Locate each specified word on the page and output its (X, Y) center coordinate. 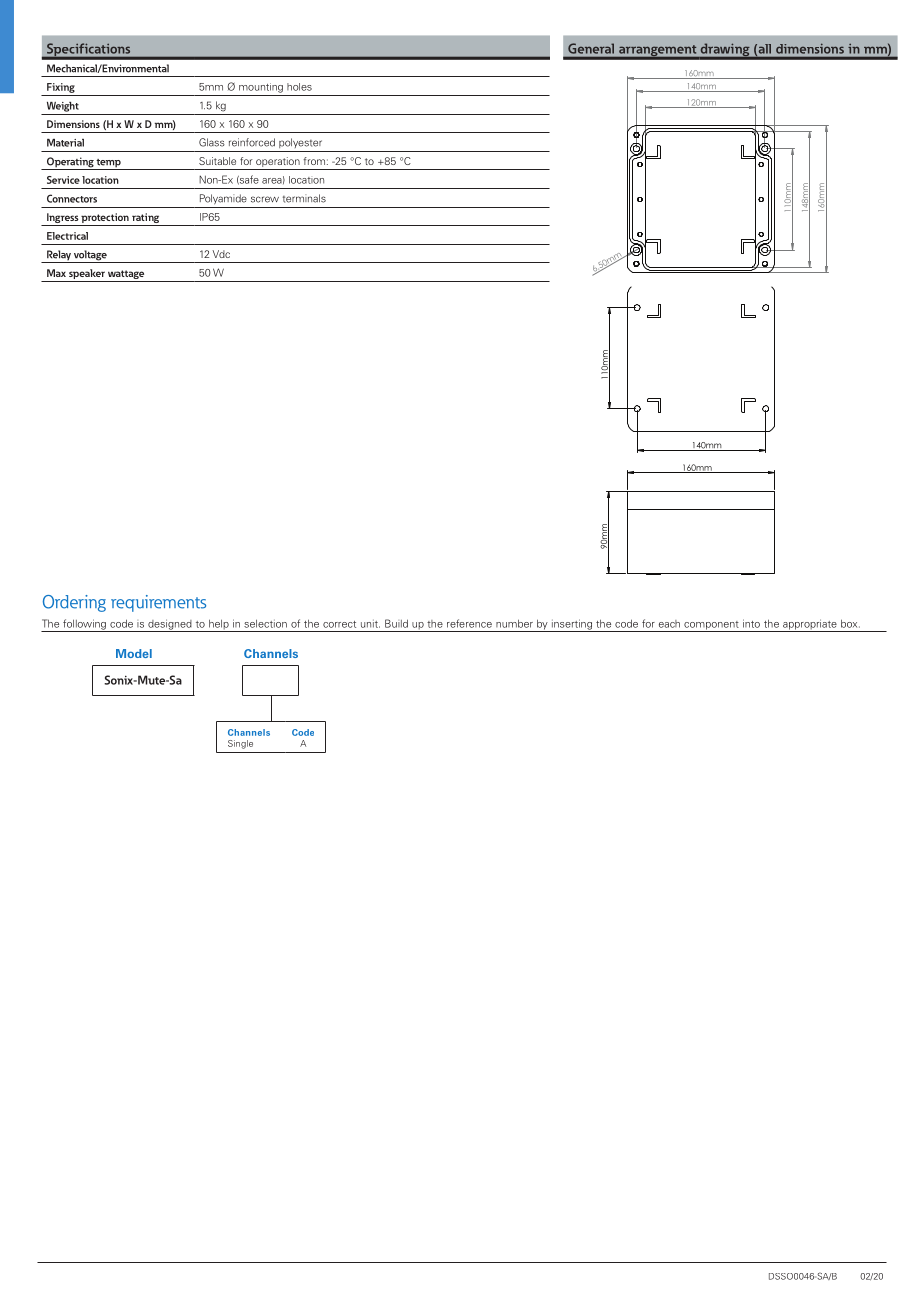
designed (170, 625)
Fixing (61, 88)
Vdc (221, 254)
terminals (304, 198)
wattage (126, 274)
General (591, 48)
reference (469, 623)
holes (299, 87)
